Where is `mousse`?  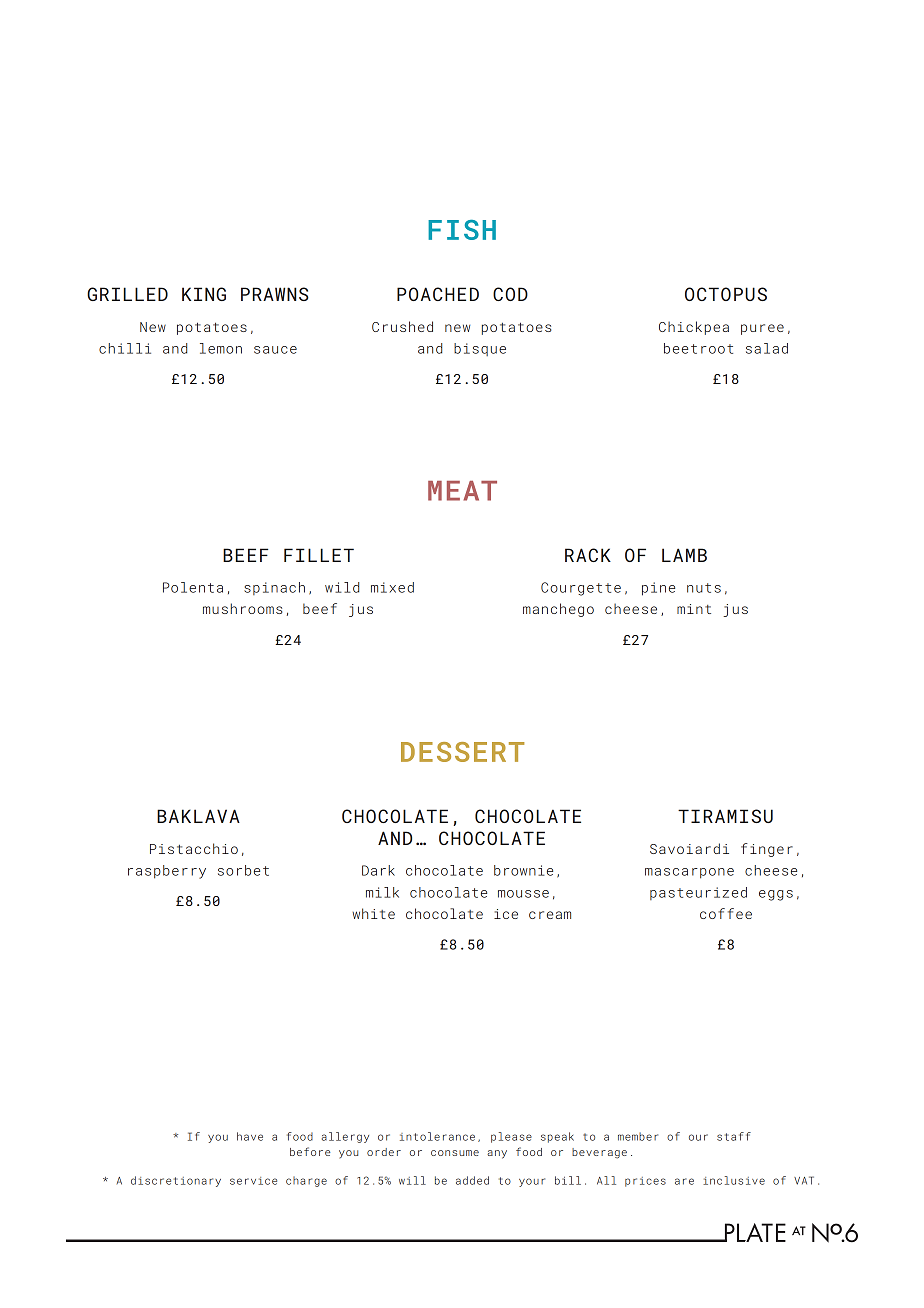 mousse is located at coordinates (523, 894).
